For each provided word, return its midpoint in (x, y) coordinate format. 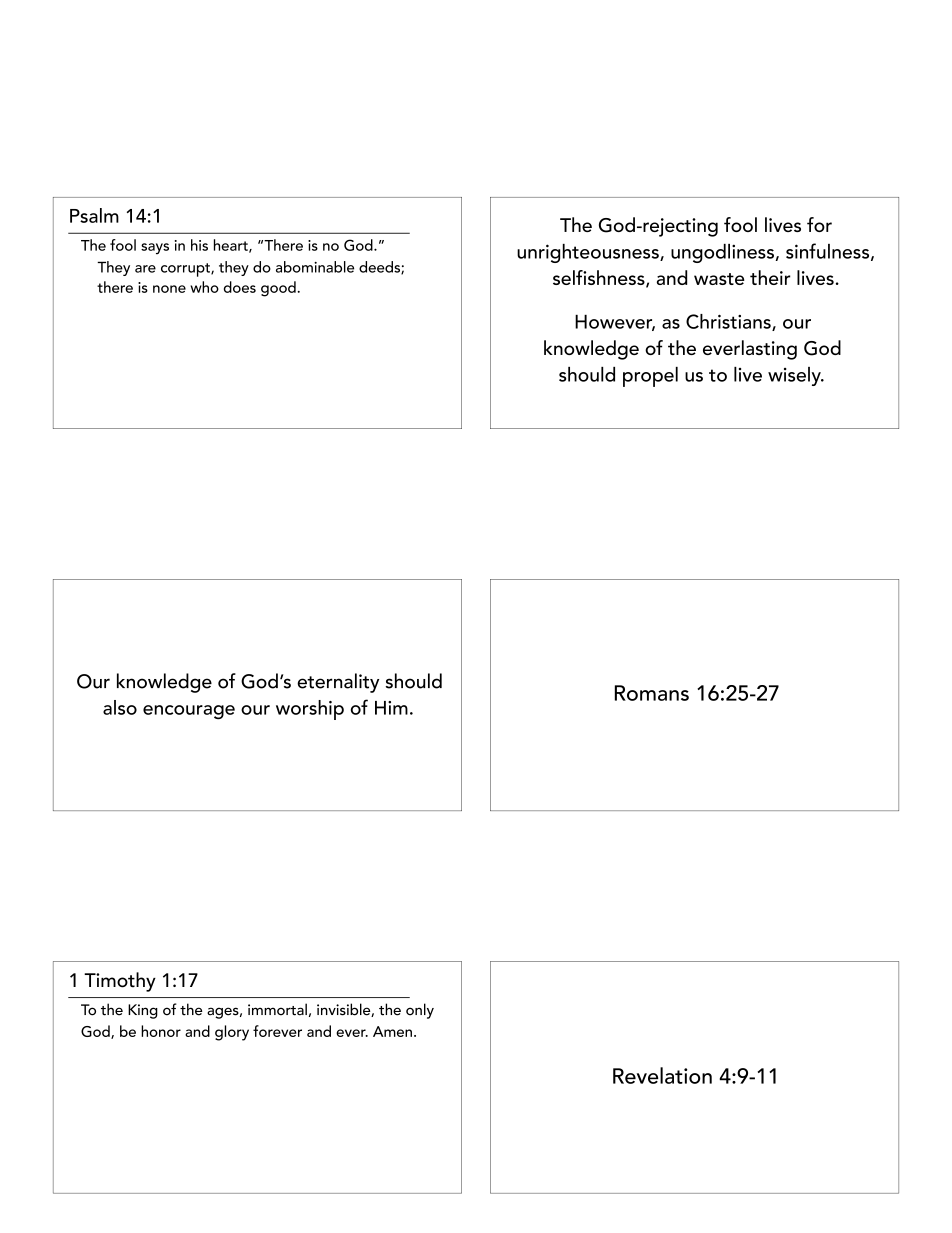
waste (719, 279)
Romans (652, 693)
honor (161, 1031)
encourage (189, 712)
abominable (315, 267)
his (199, 245)
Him (391, 708)
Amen (392, 1031)
